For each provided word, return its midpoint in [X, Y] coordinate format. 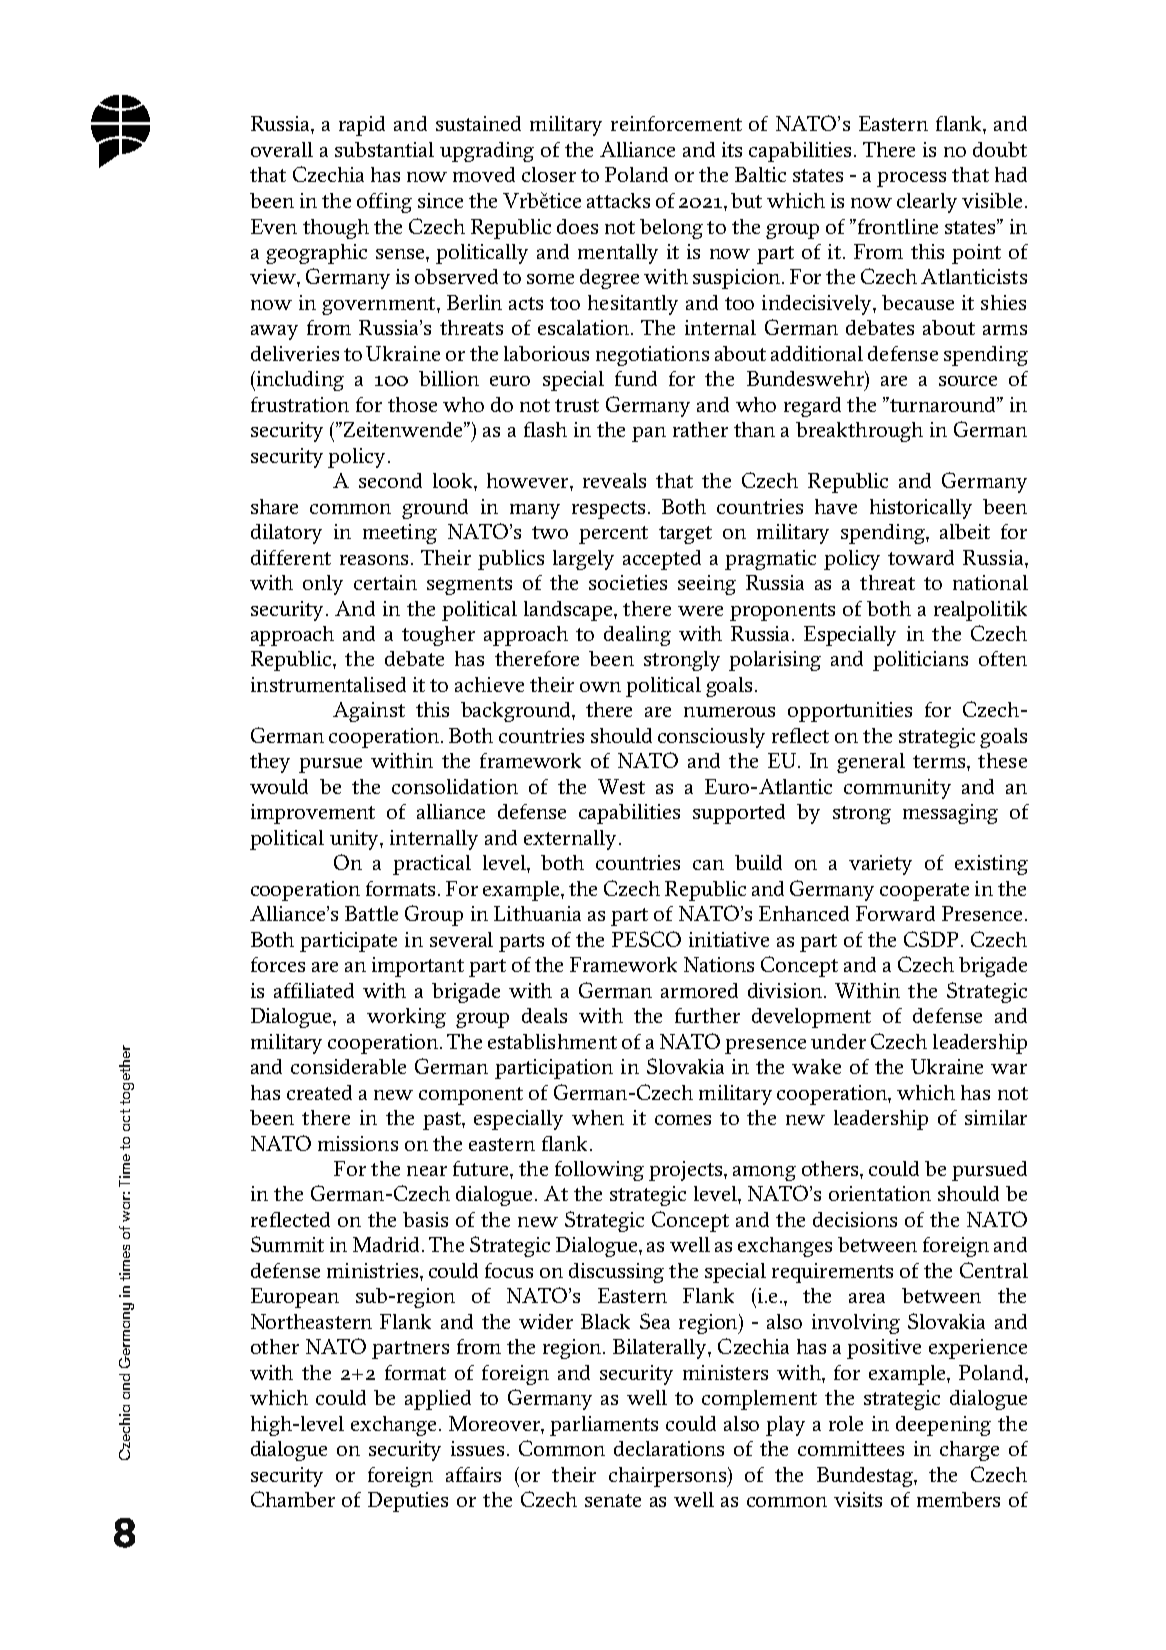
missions [358, 1143]
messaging [950, 814]
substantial [384, 149]
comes [683, 1120]
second [390, 480]
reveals [614, 480]
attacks [618, 200]
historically [921, 509]
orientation [880, 1193]
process [911, 179]
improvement [313, 814]
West [621, 786]
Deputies [408, 1502]
